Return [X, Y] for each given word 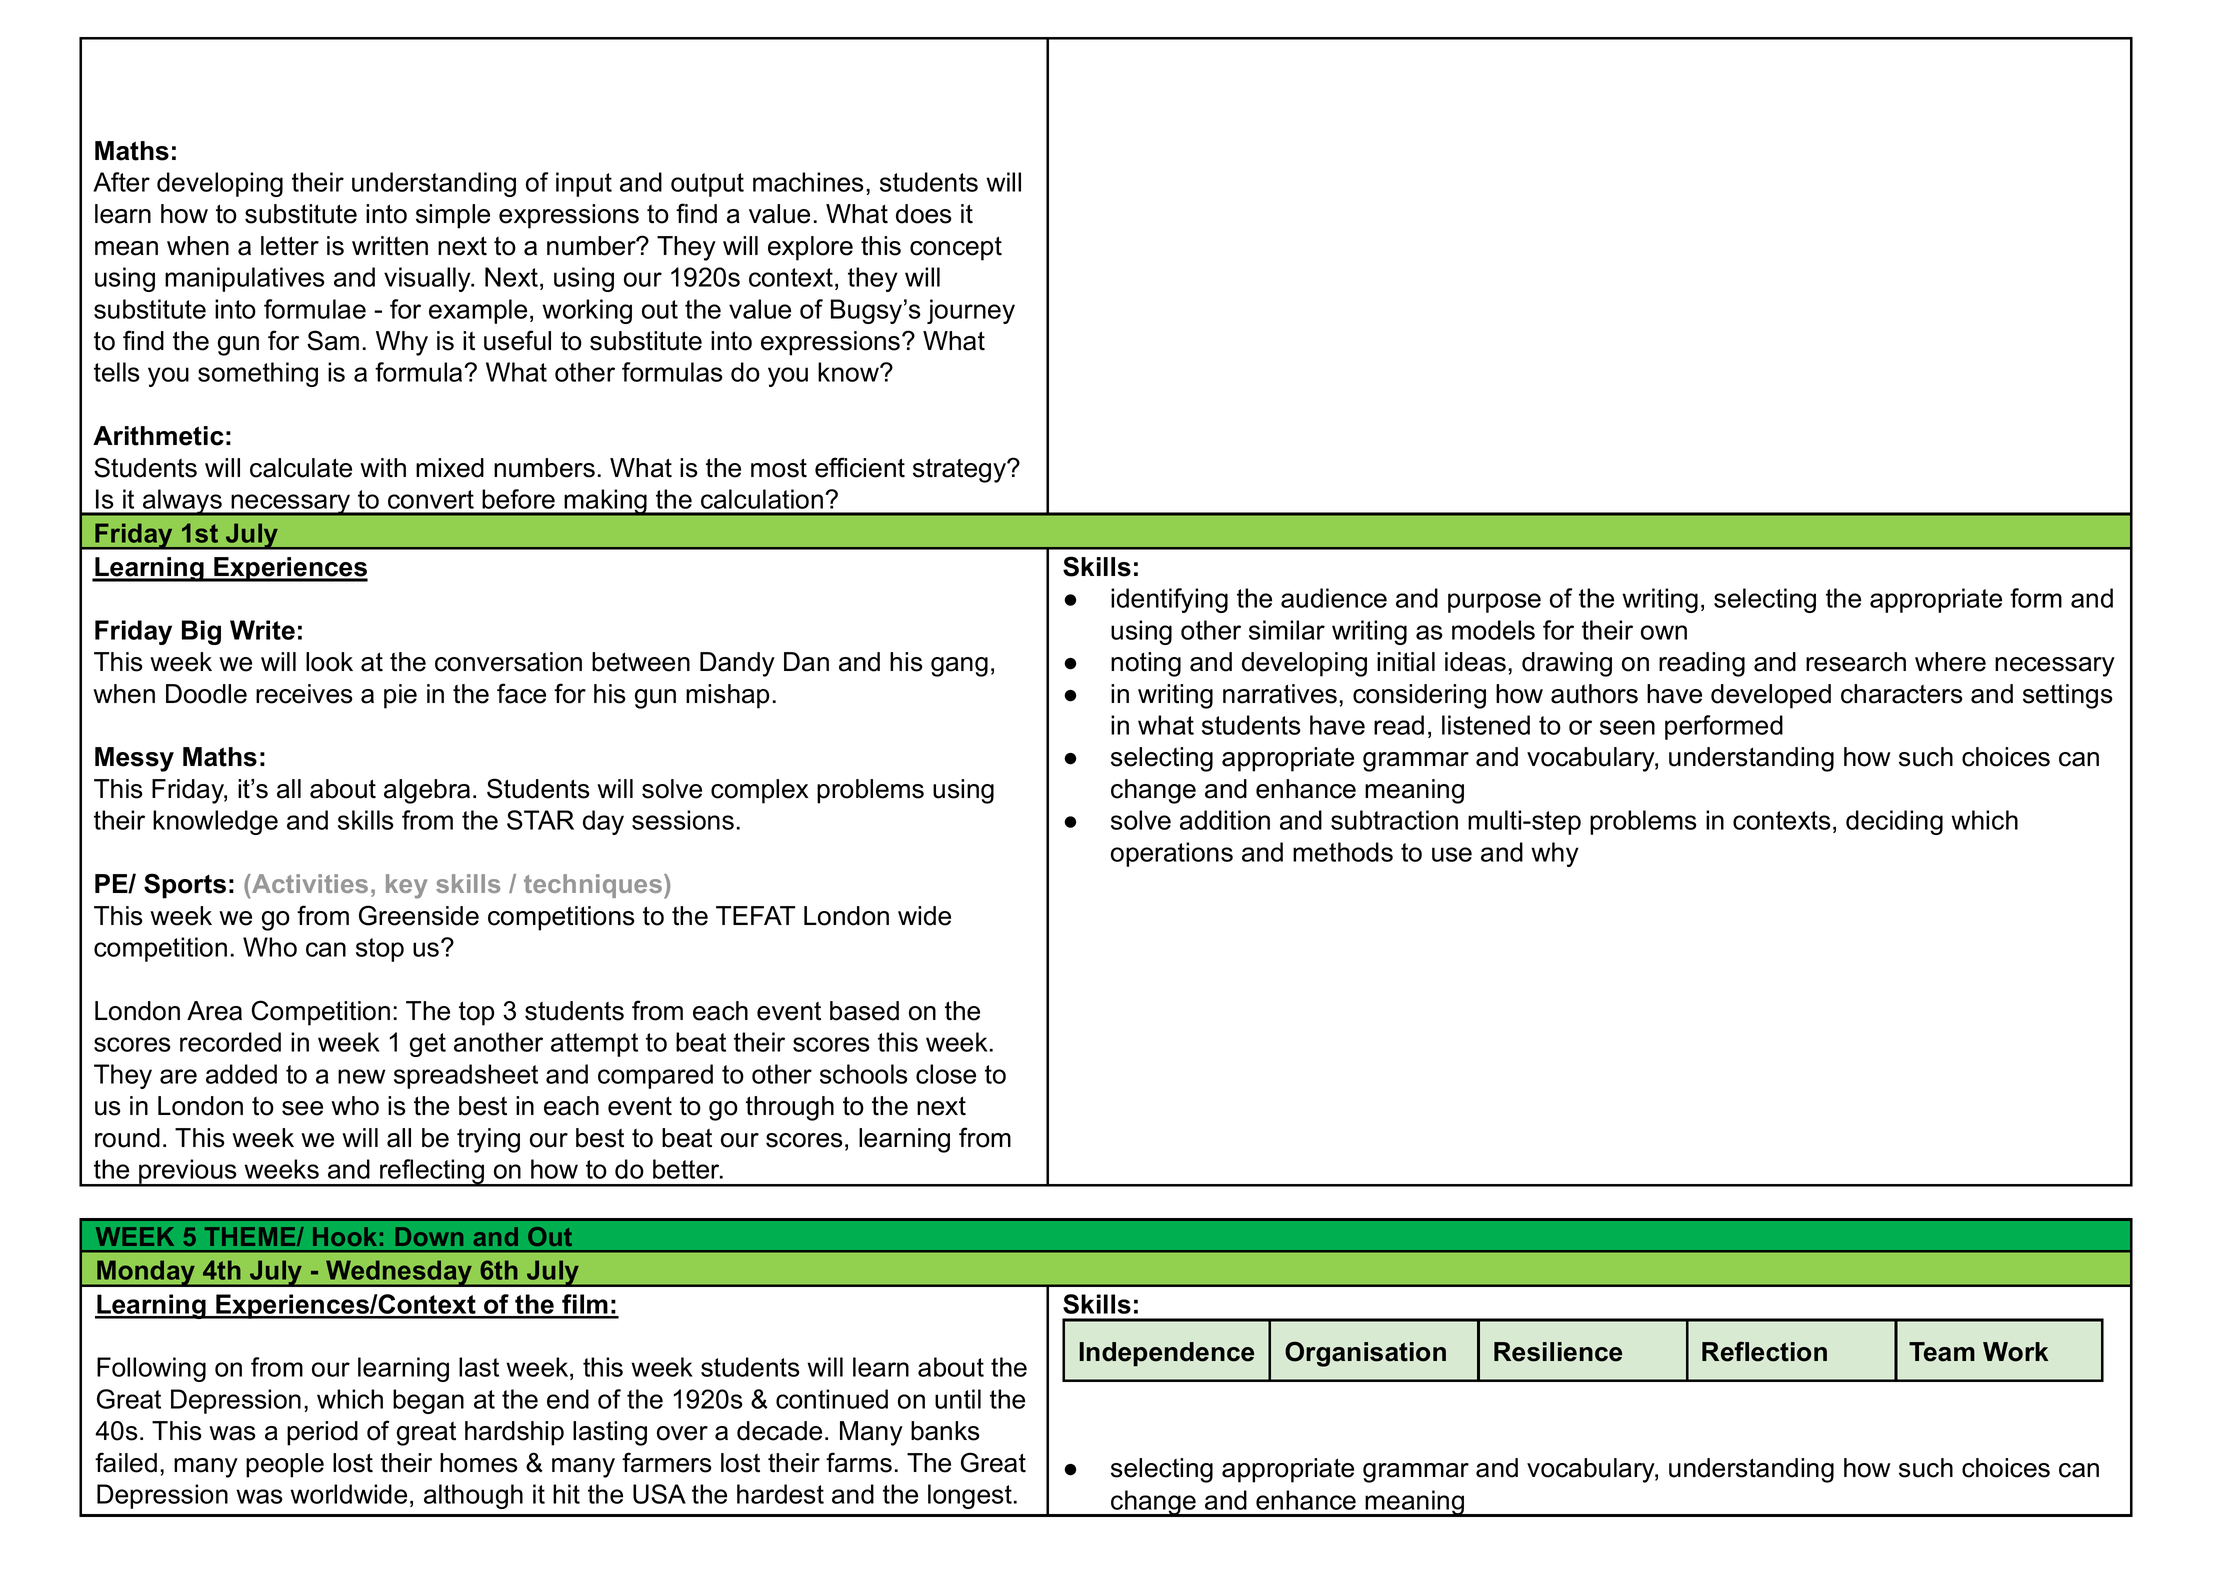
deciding [1894, 822]
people [285, 1465]
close [946, 1074]
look [329, 662]
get [428, 1045]
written [390, 246]
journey [971, 311]
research [1856, 662]
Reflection [1764, 1351]
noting [1146, 664]
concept [956, 248]
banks [945, 1431]
